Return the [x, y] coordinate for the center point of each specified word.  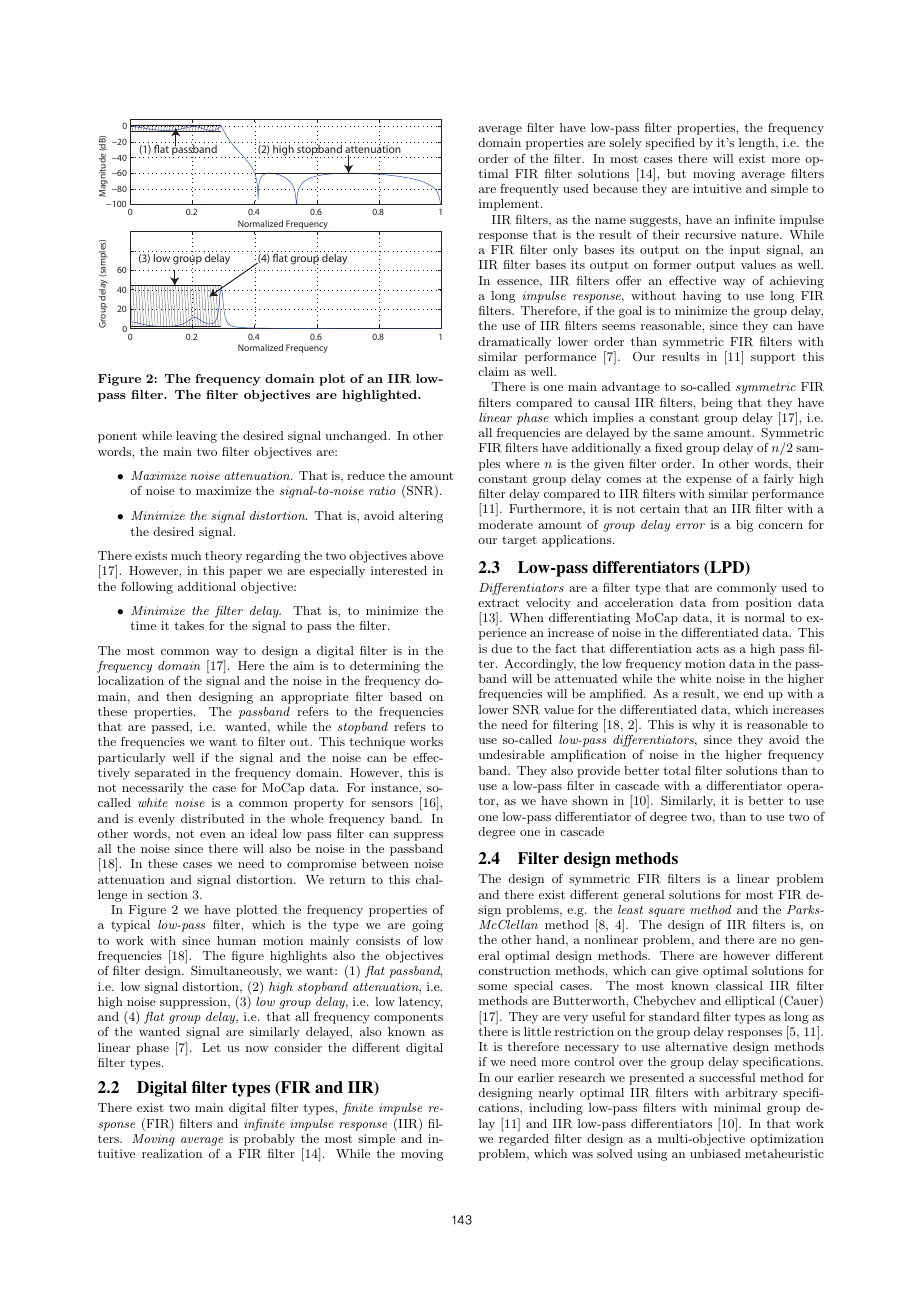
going [427, 926]
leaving [196, 437]
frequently [529, 190]
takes [189, 625]
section [168, 894]
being [717, 404]
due [501, 648]
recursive [710, 234]
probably [269, 1140]
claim [493, 371]
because [615, 188]
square [666, 912]
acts [707, 649]
